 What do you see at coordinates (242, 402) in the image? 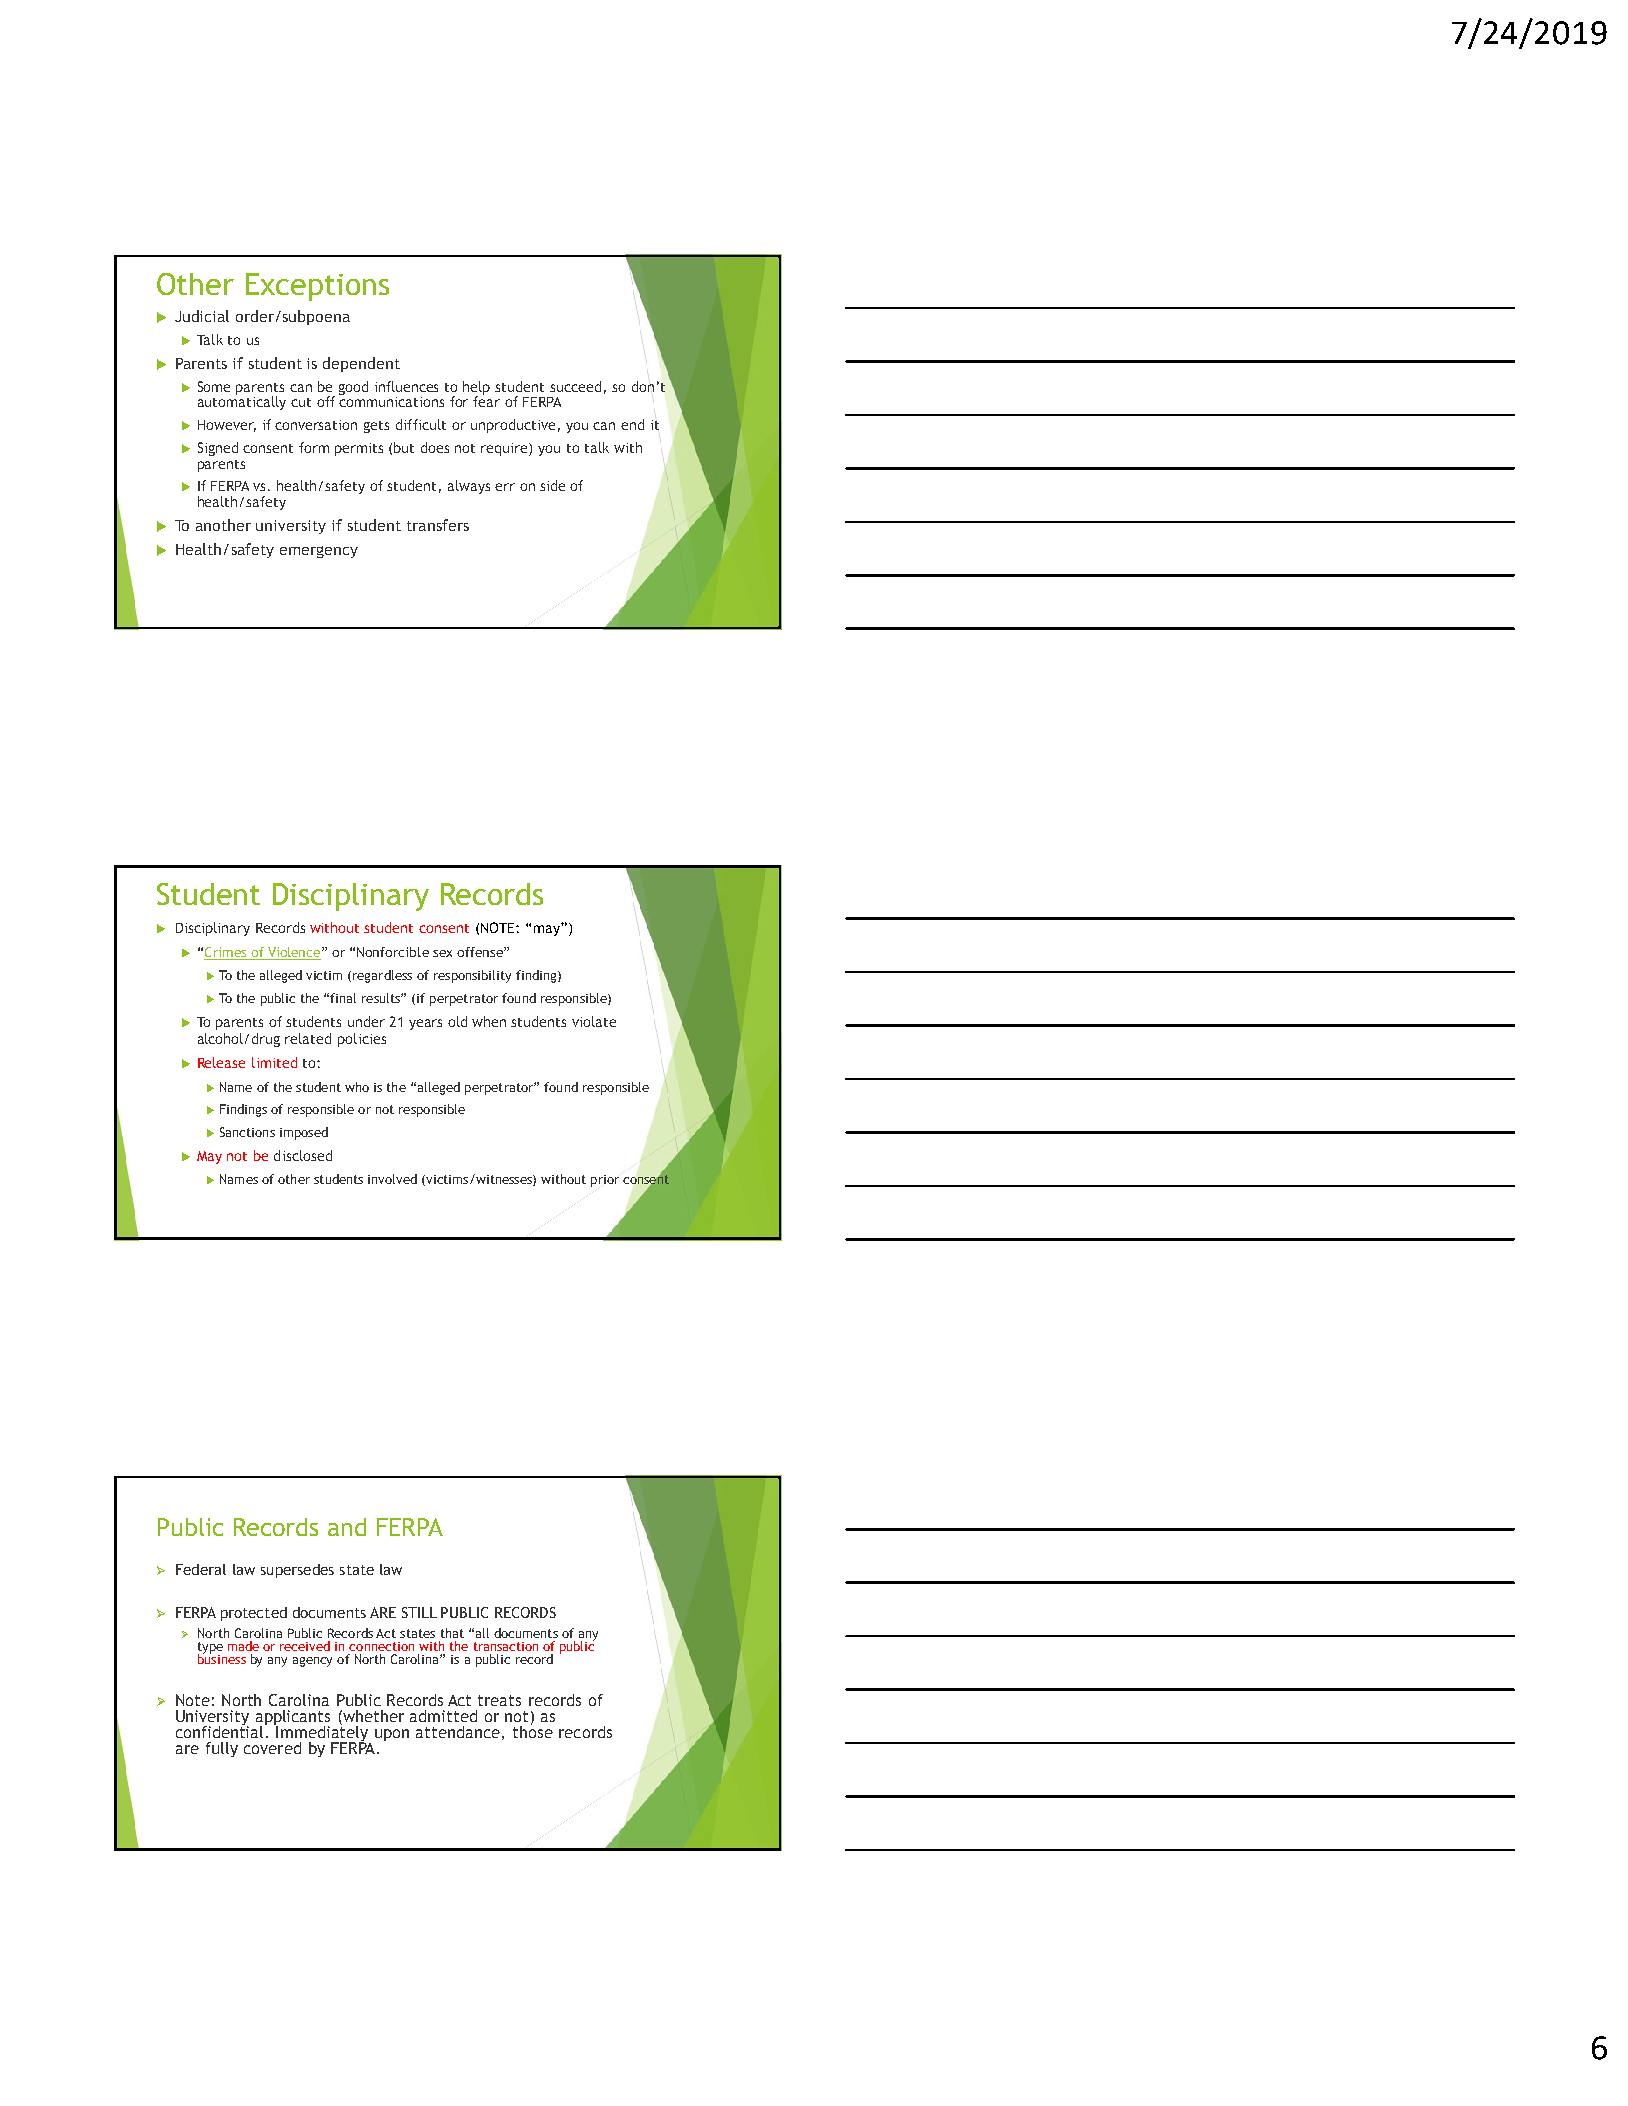
I see `automatically` at bounding box center [242, 402].
